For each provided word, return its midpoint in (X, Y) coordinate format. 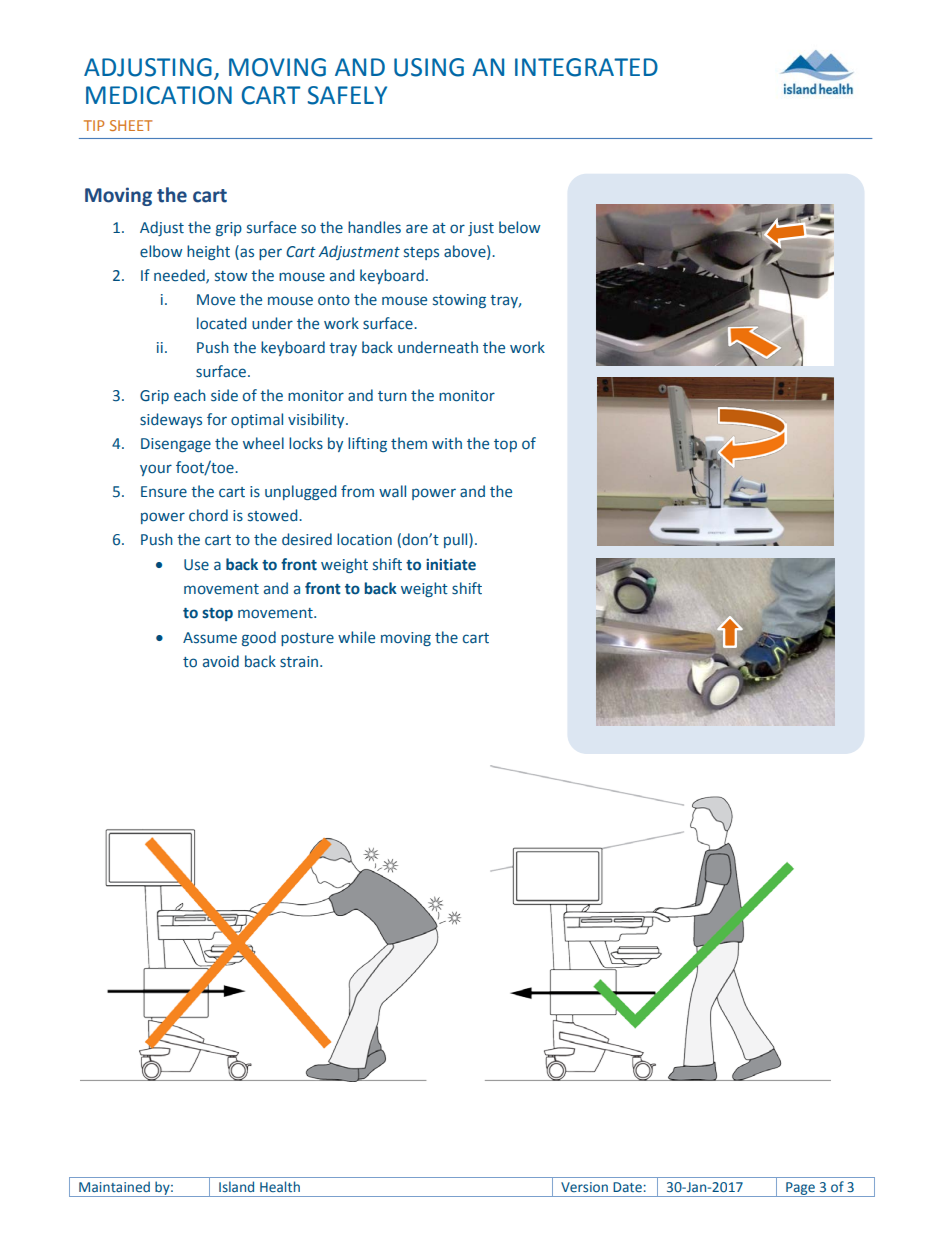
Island (236, 1187)
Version (584, 1187)
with (447, 443)
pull (457, 540)
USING (429, 67)
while (356, 637)
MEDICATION (159, 95)
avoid (221, 661)
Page (800, 1189)
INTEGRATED (586, 67)
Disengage (176, 445)
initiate (451, 565)
